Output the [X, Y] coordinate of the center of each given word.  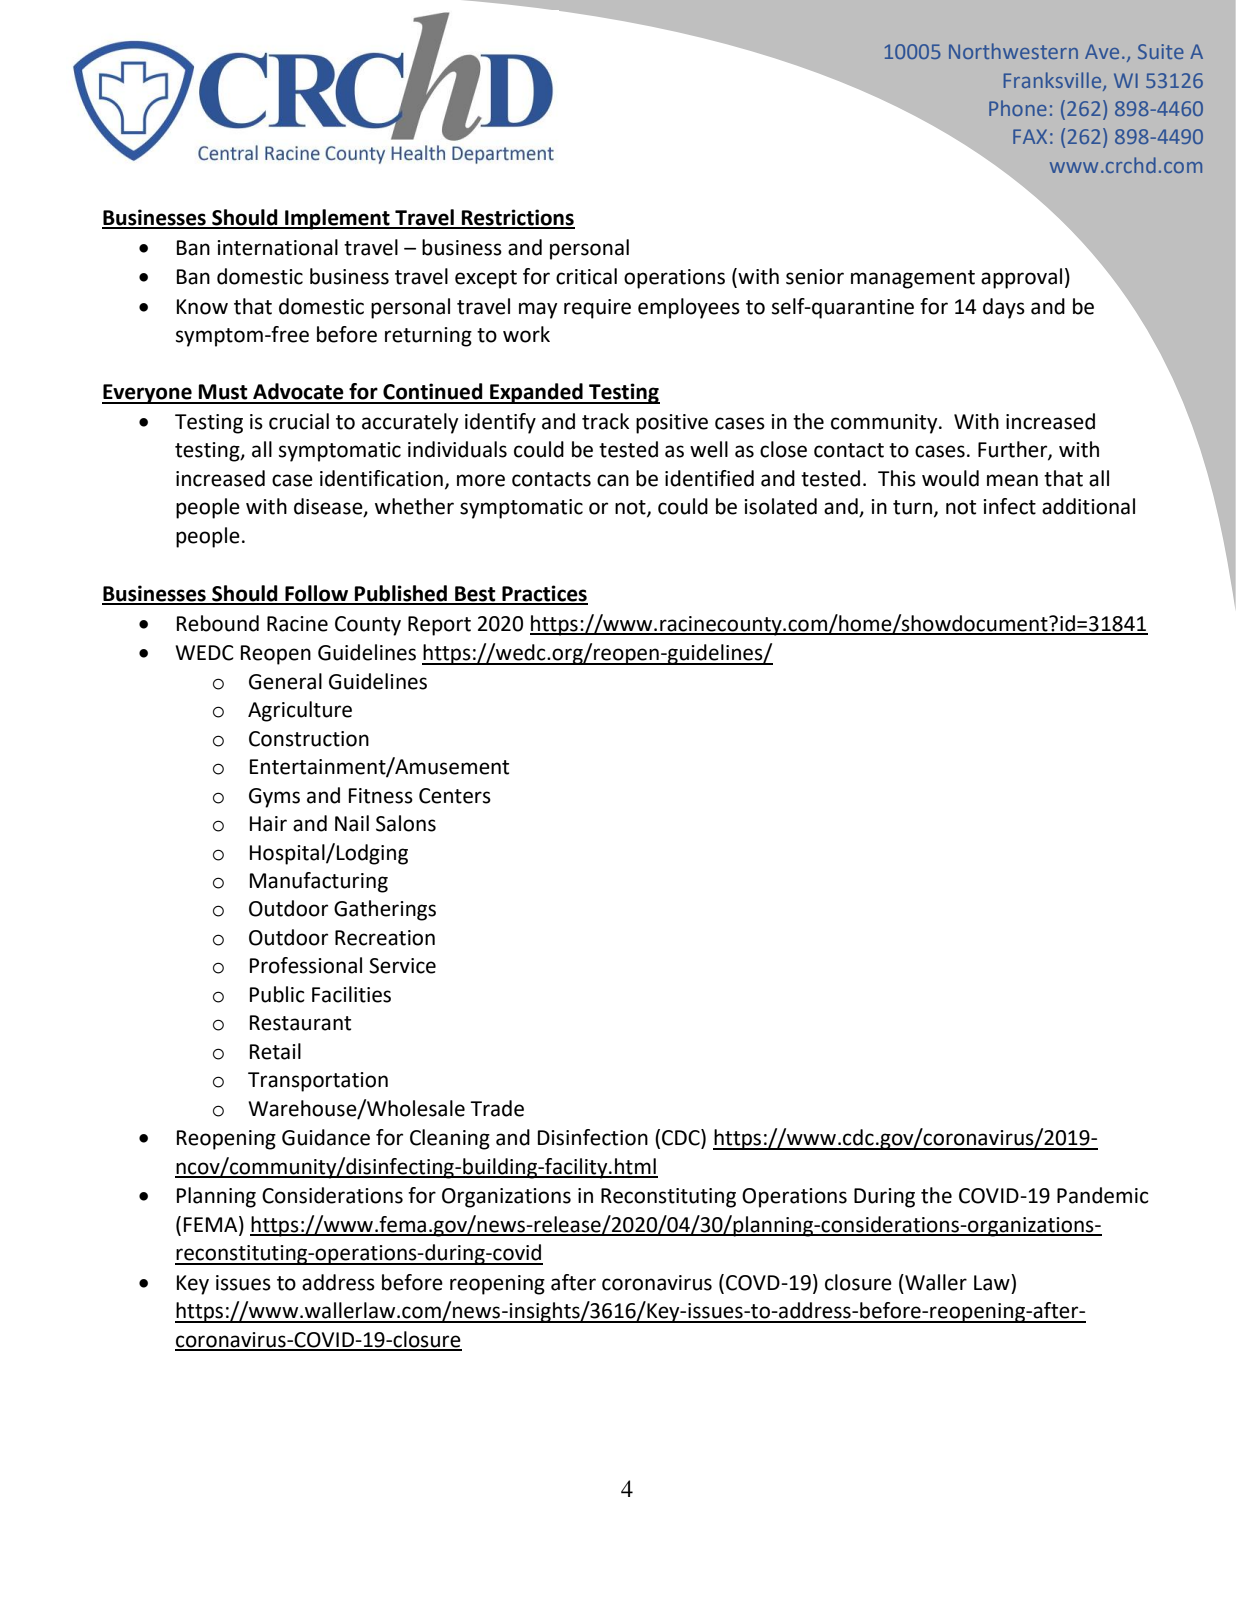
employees [689, 308]
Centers [455, 796]
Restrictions [517, 218]
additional [1088, 506]
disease [329, 507]
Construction [309, 739]
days [1004, 308]
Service [402, 966]
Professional [306, 965]
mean [1012, 480]
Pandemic [1103, 1195]
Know [202, 307]
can [613, 480]
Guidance [326, 1137]
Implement [337, 219]
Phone [1018, 108]
